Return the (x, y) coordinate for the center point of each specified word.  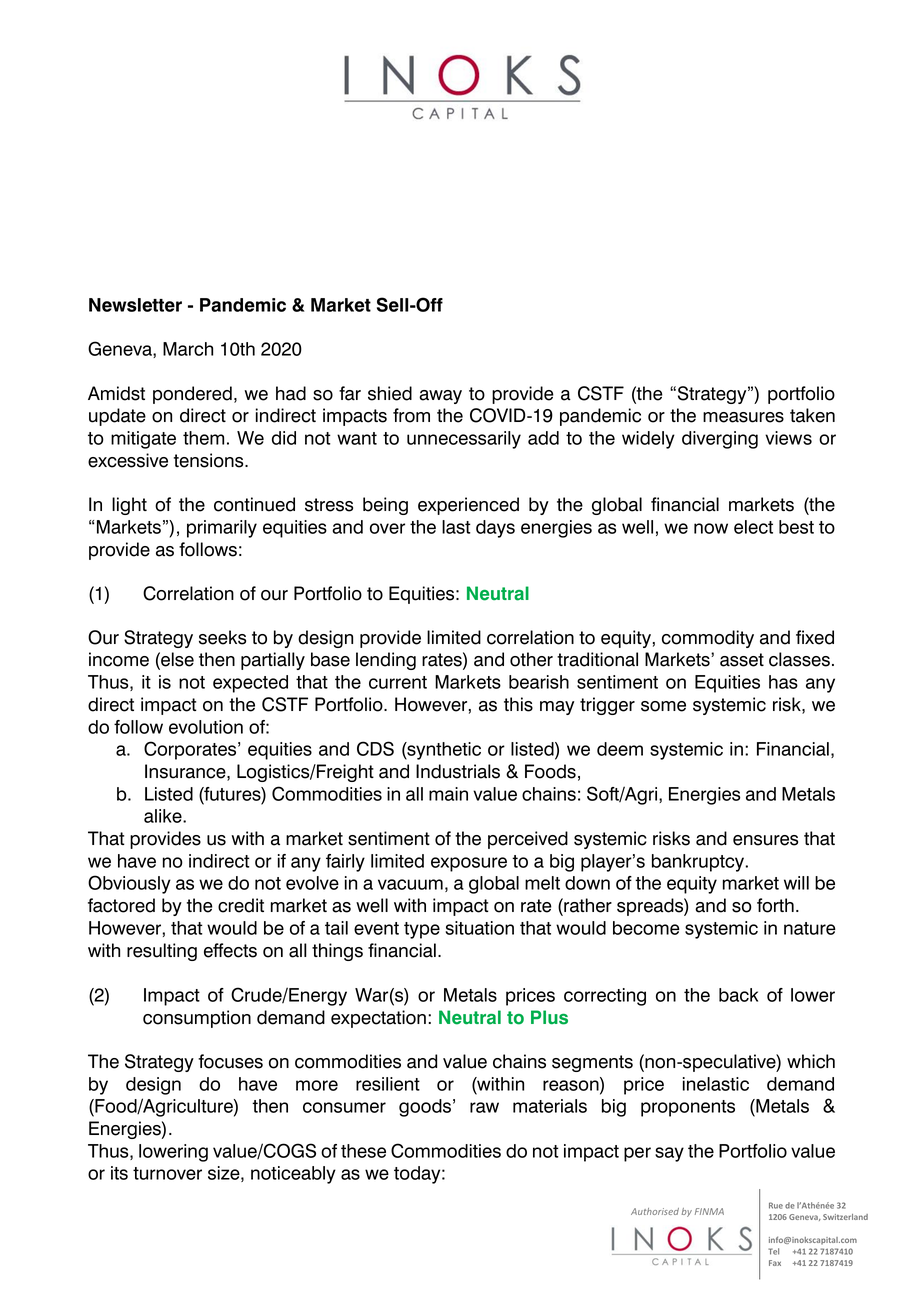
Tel (773, 1251)
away (440, 397)
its (119, 1173)
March (188, 349)
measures (743, 417)
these (363, 1151)
